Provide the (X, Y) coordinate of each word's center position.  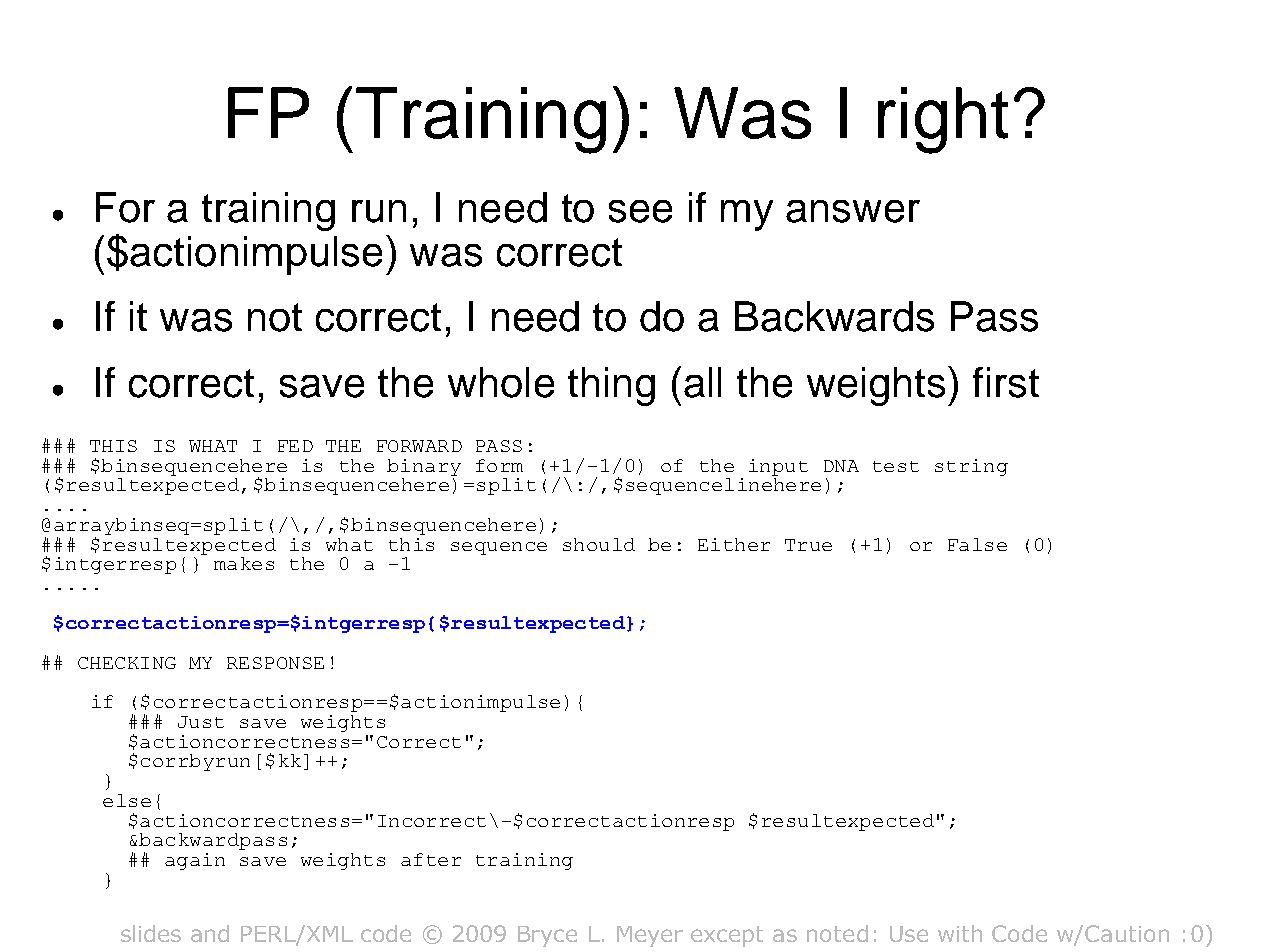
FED (295, 446)
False (977, 544)
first (1006, 382)
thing (611, 386)
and (210, 933)
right (943, 120)
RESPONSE (275, 663)
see (640, 211)
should (599, 544)
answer (853, 211)
